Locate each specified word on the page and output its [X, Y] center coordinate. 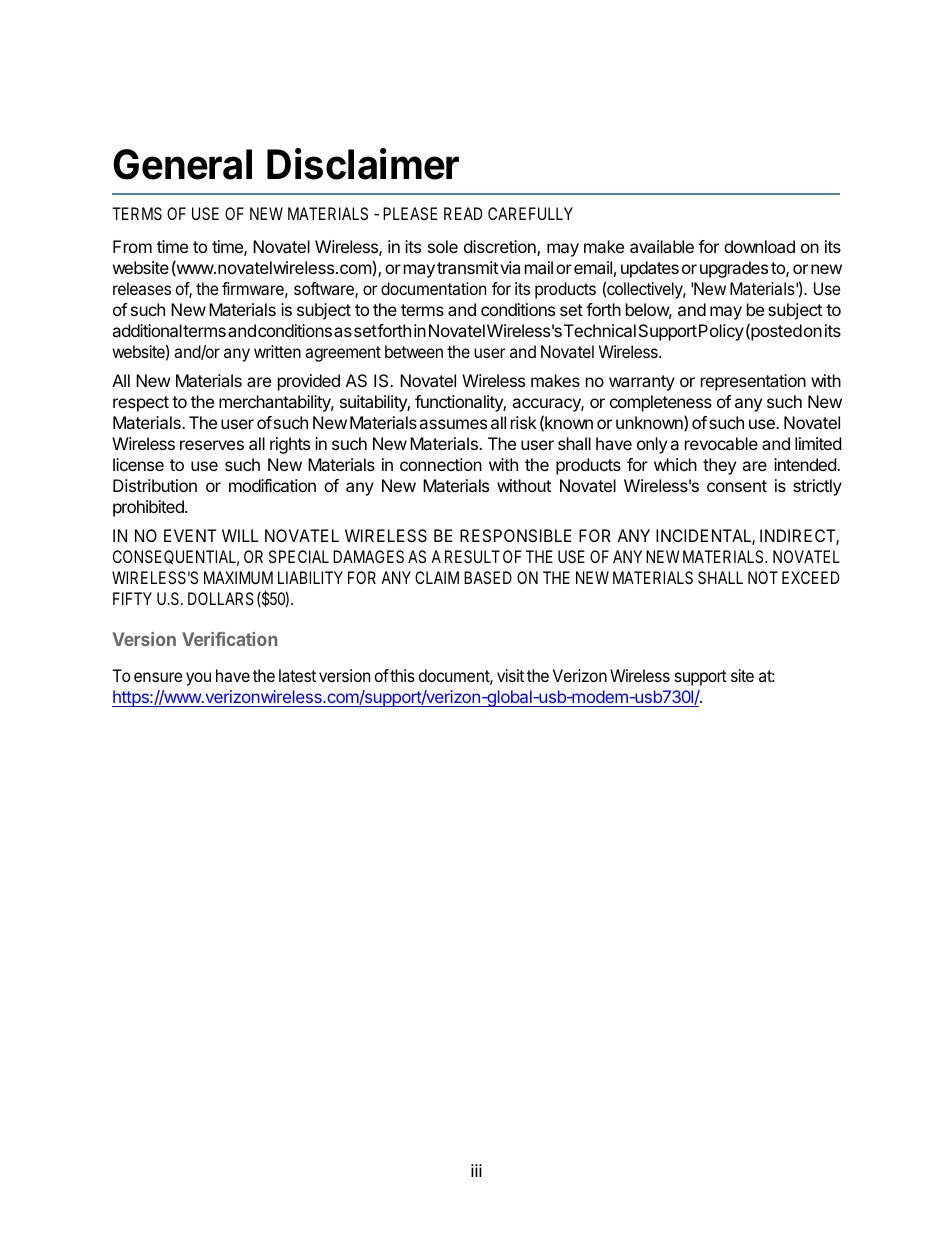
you [198, 679]
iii [476, 1170]
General [182, 164]
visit [510, 675]
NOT [763, 577]
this [401, 675]
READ [463, 213]
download [759, 246]
